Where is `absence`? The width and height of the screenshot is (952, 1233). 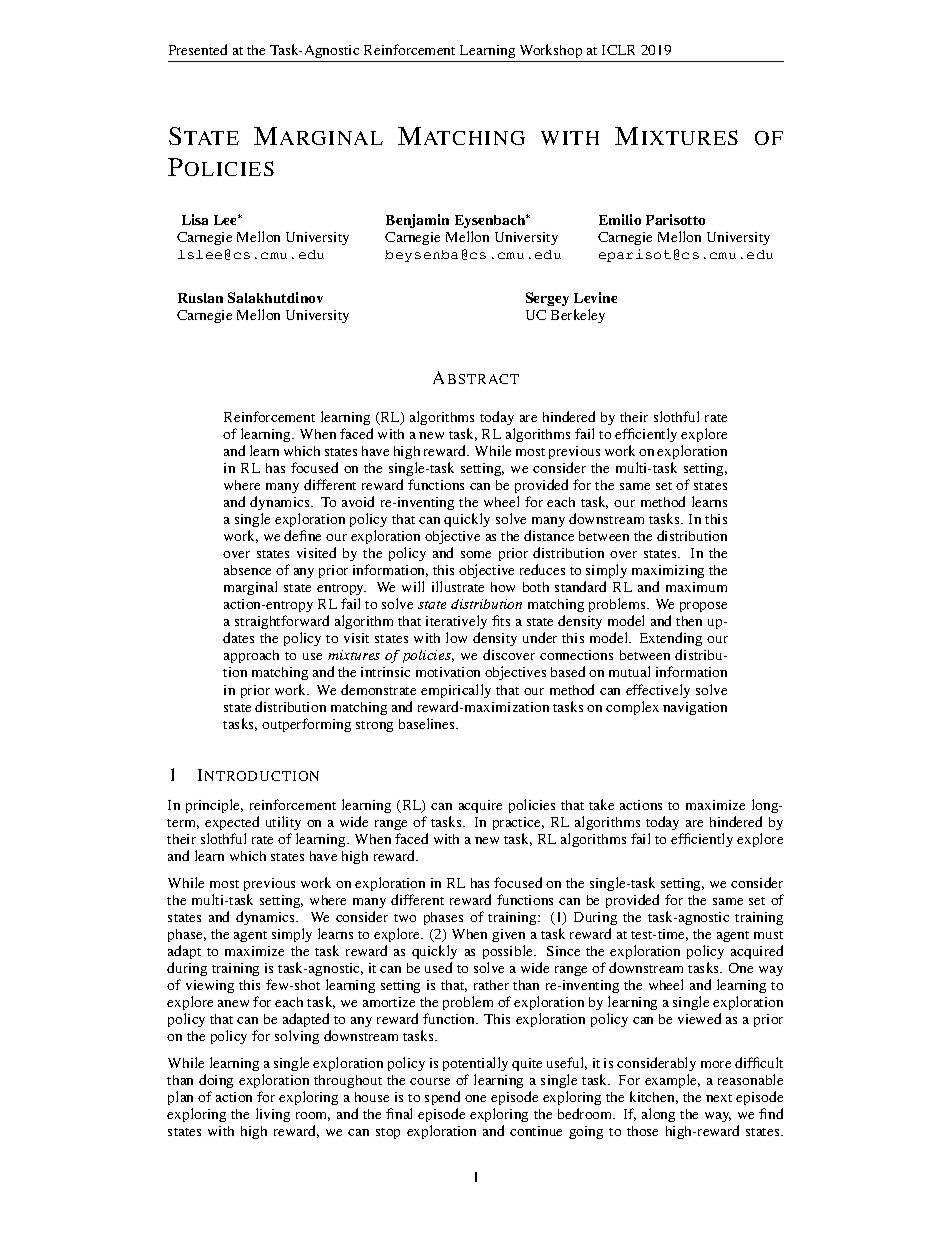 absence is located at coordinates (247, 570).
